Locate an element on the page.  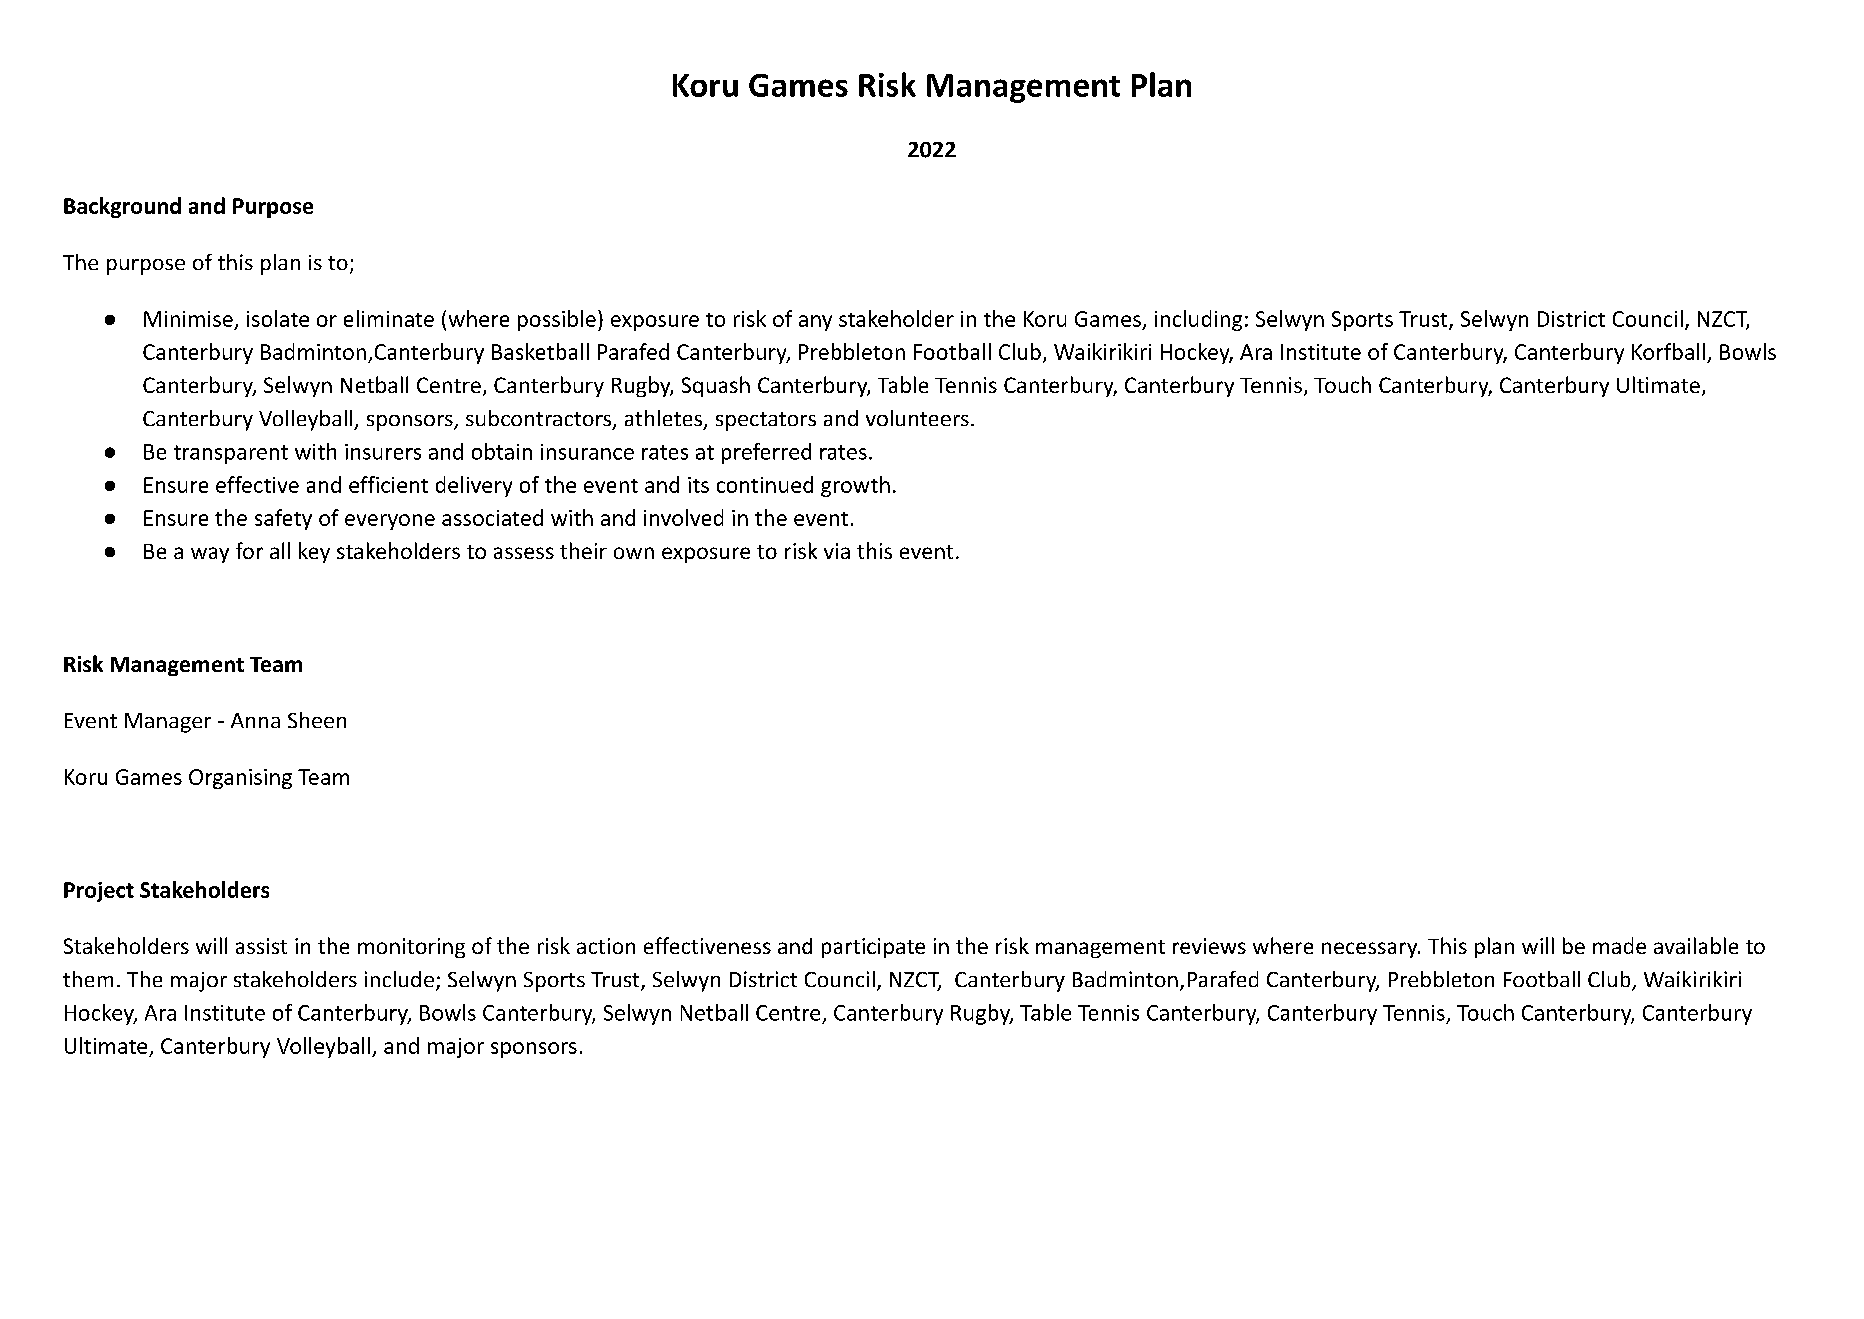
made is located at coordinates (1619, 945).
